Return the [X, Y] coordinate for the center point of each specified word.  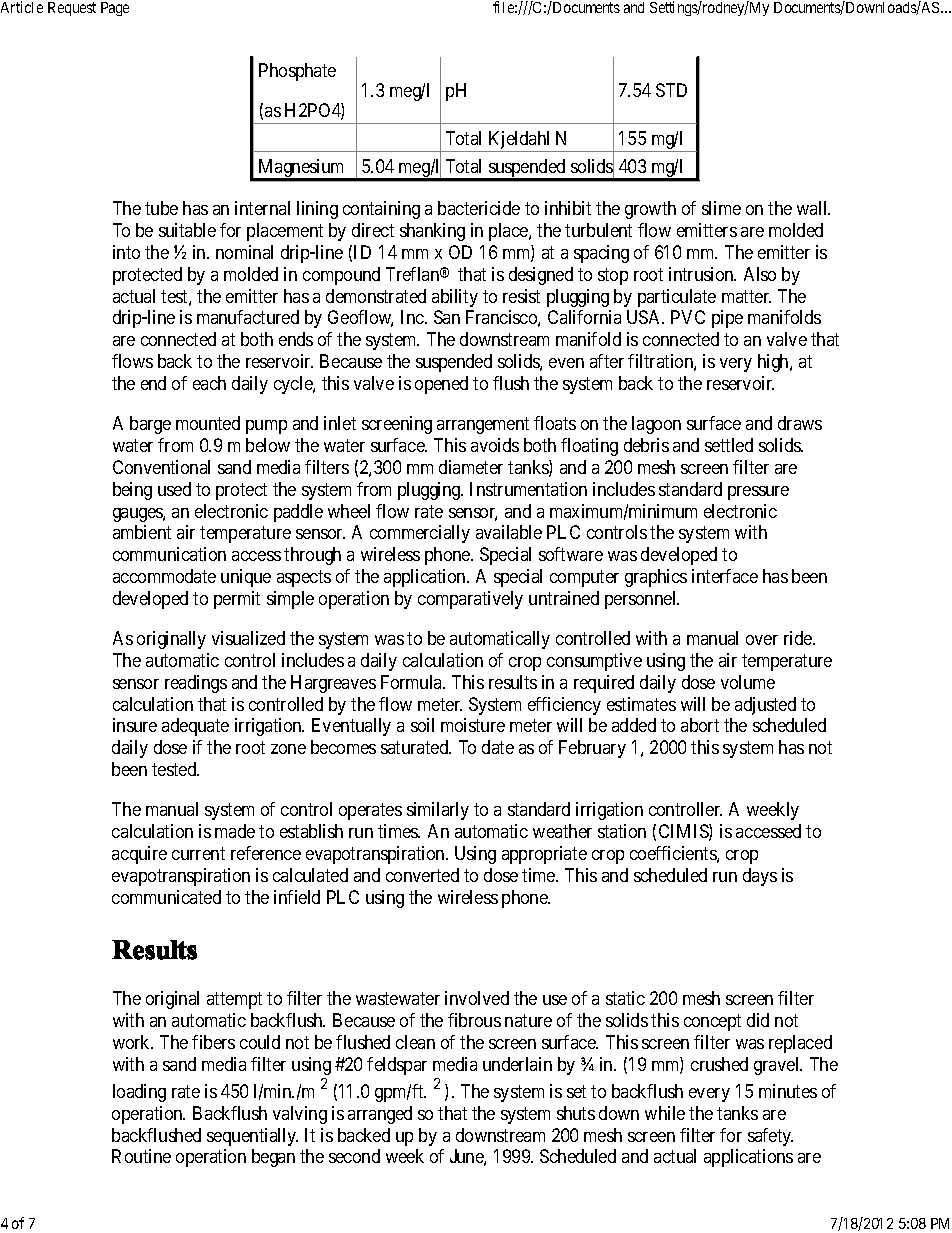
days [760, 877]
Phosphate [297, 72]
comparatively [470, 600]
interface [725, 576]
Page [115, 9]
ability [455, 298]
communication [169, 554]
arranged [380, 1115]
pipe [727, 319]
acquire [139, 855]
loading [139, 1093]
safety [770, 1137]
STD [671, 90]
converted [422, 875]
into [126, 252]
